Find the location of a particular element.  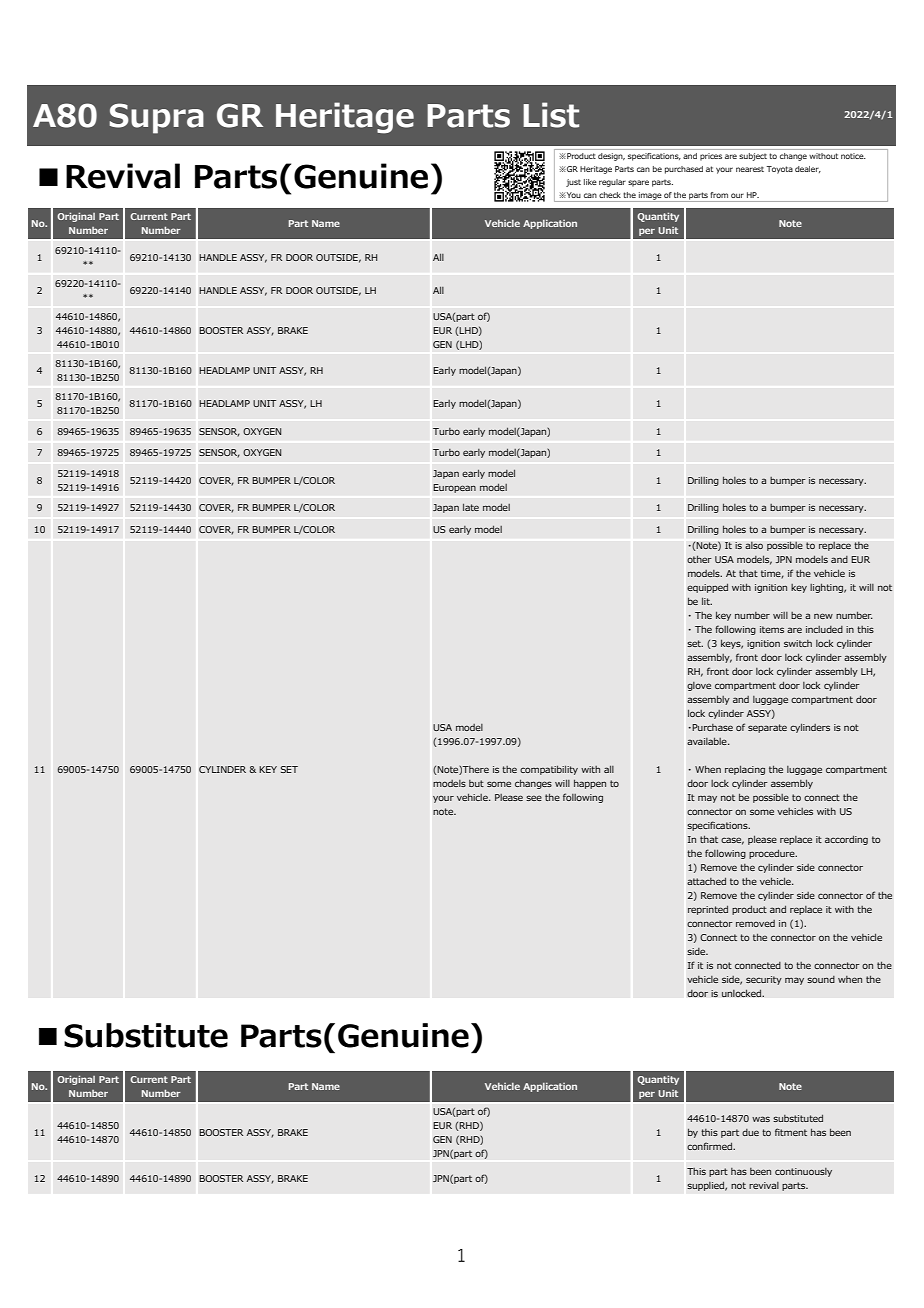

subject is located at coordinates (753, 157).
